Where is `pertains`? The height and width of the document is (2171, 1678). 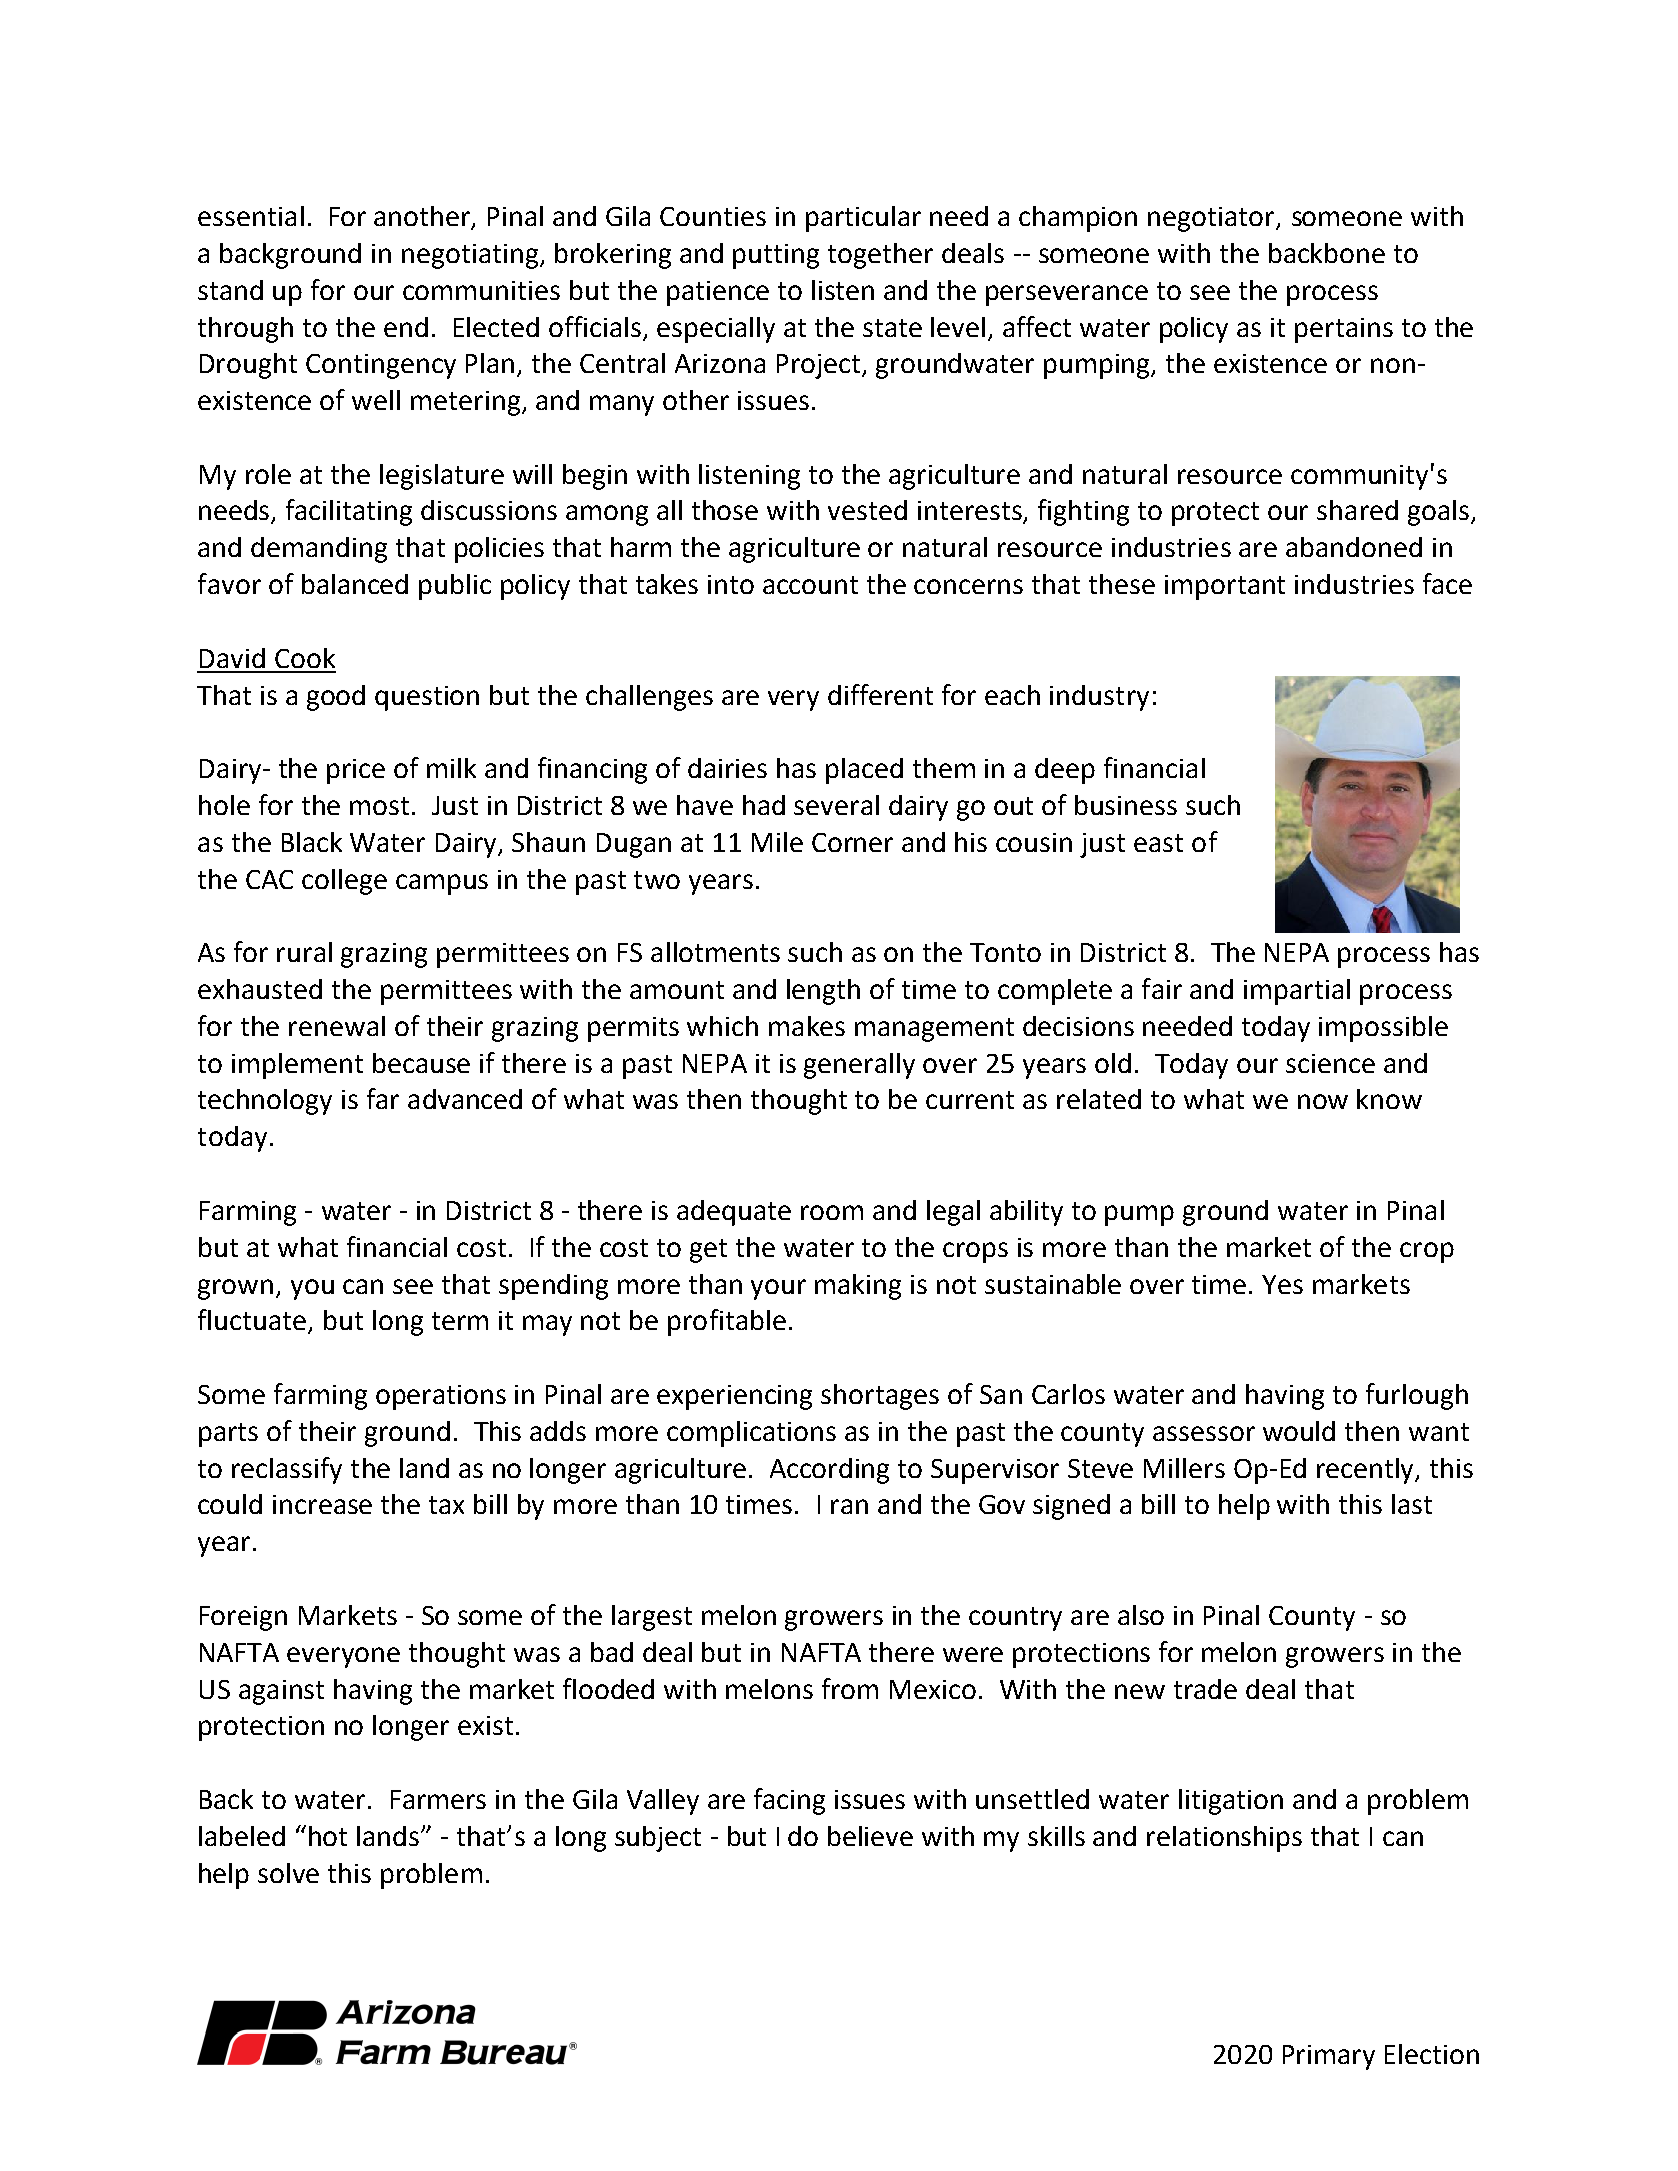
pertains is located at coordinates (1344, 330).
